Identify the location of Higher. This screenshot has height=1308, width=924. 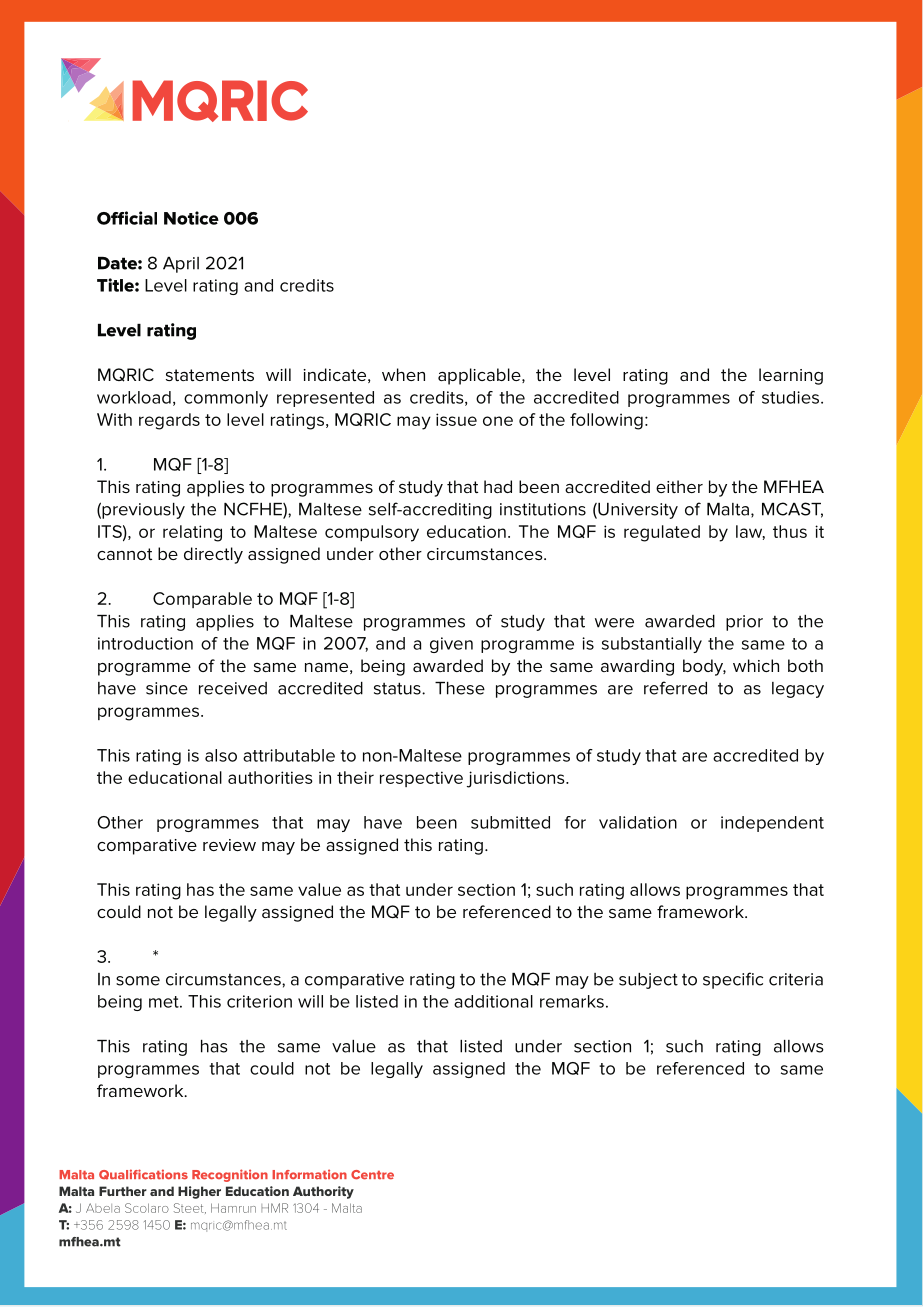
(199, 1192).
